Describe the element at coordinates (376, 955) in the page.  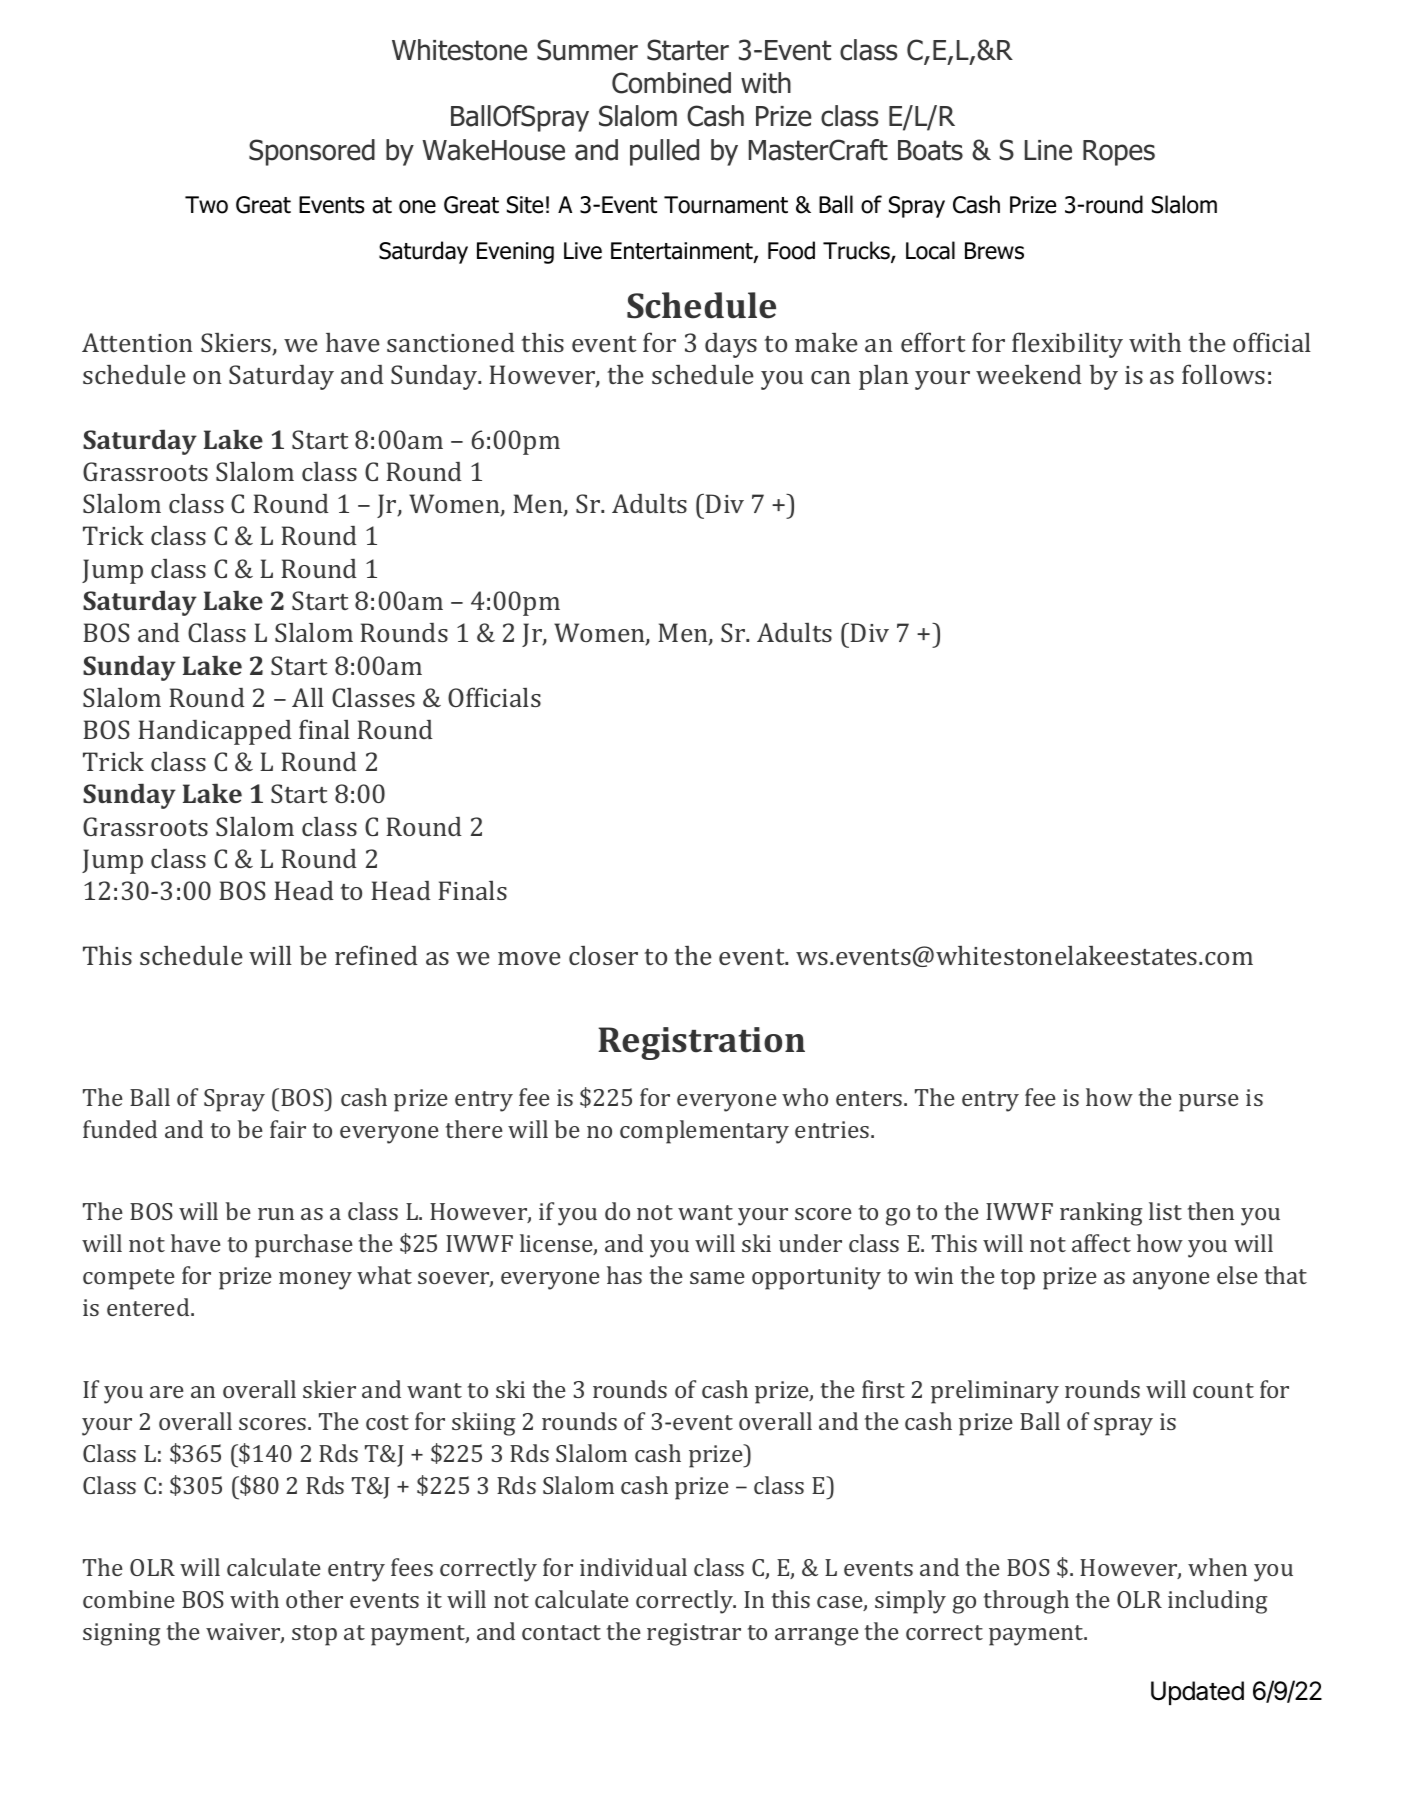
I see `refined` at that location.
